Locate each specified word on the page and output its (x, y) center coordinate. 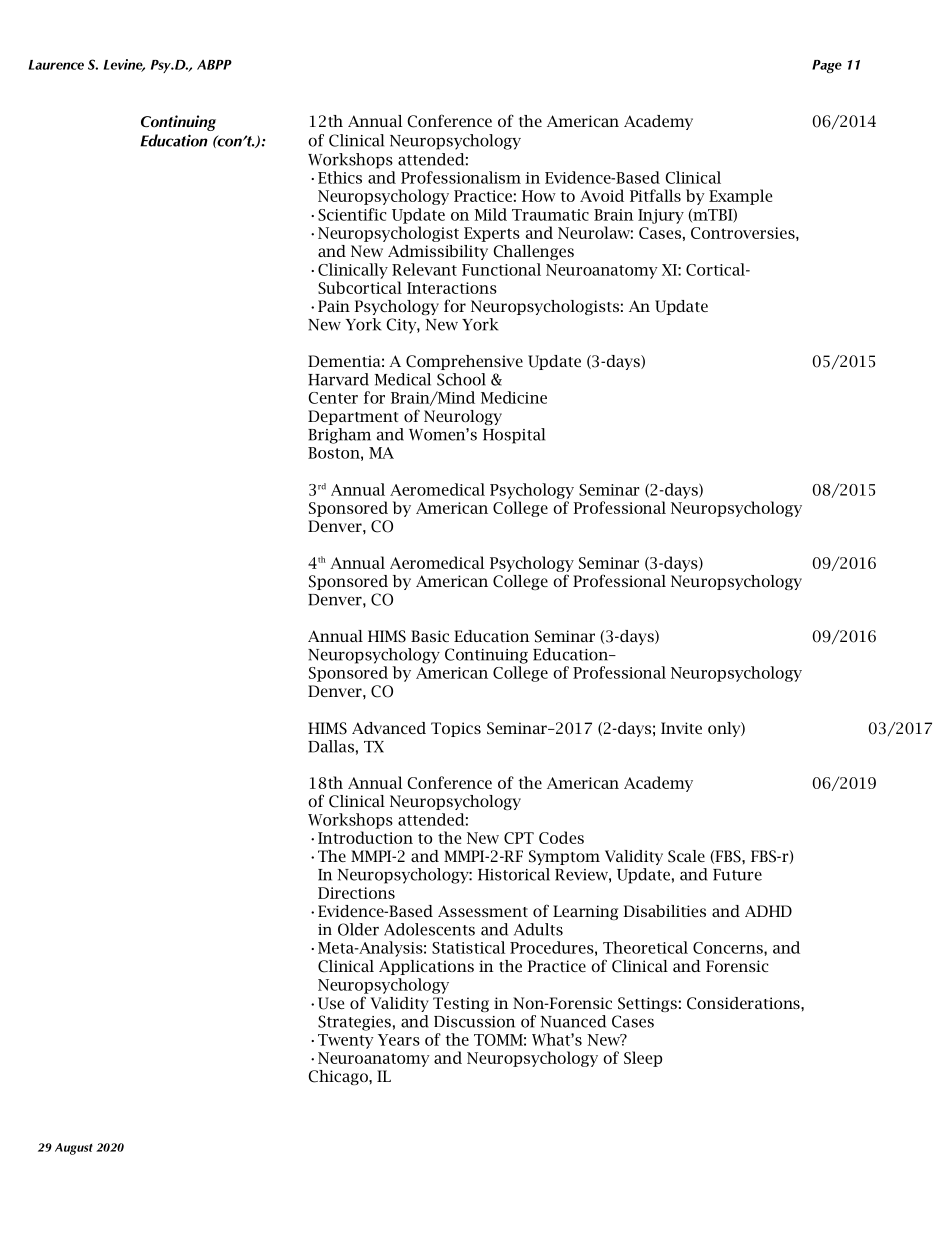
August (74, 1149)
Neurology (463, 417)
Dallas (331, 746)
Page (827, 66)
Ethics (340, 177)
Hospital (514, 436)
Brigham (339, 436)
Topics (456, 729)
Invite (681, 728)
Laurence (56, 65)
